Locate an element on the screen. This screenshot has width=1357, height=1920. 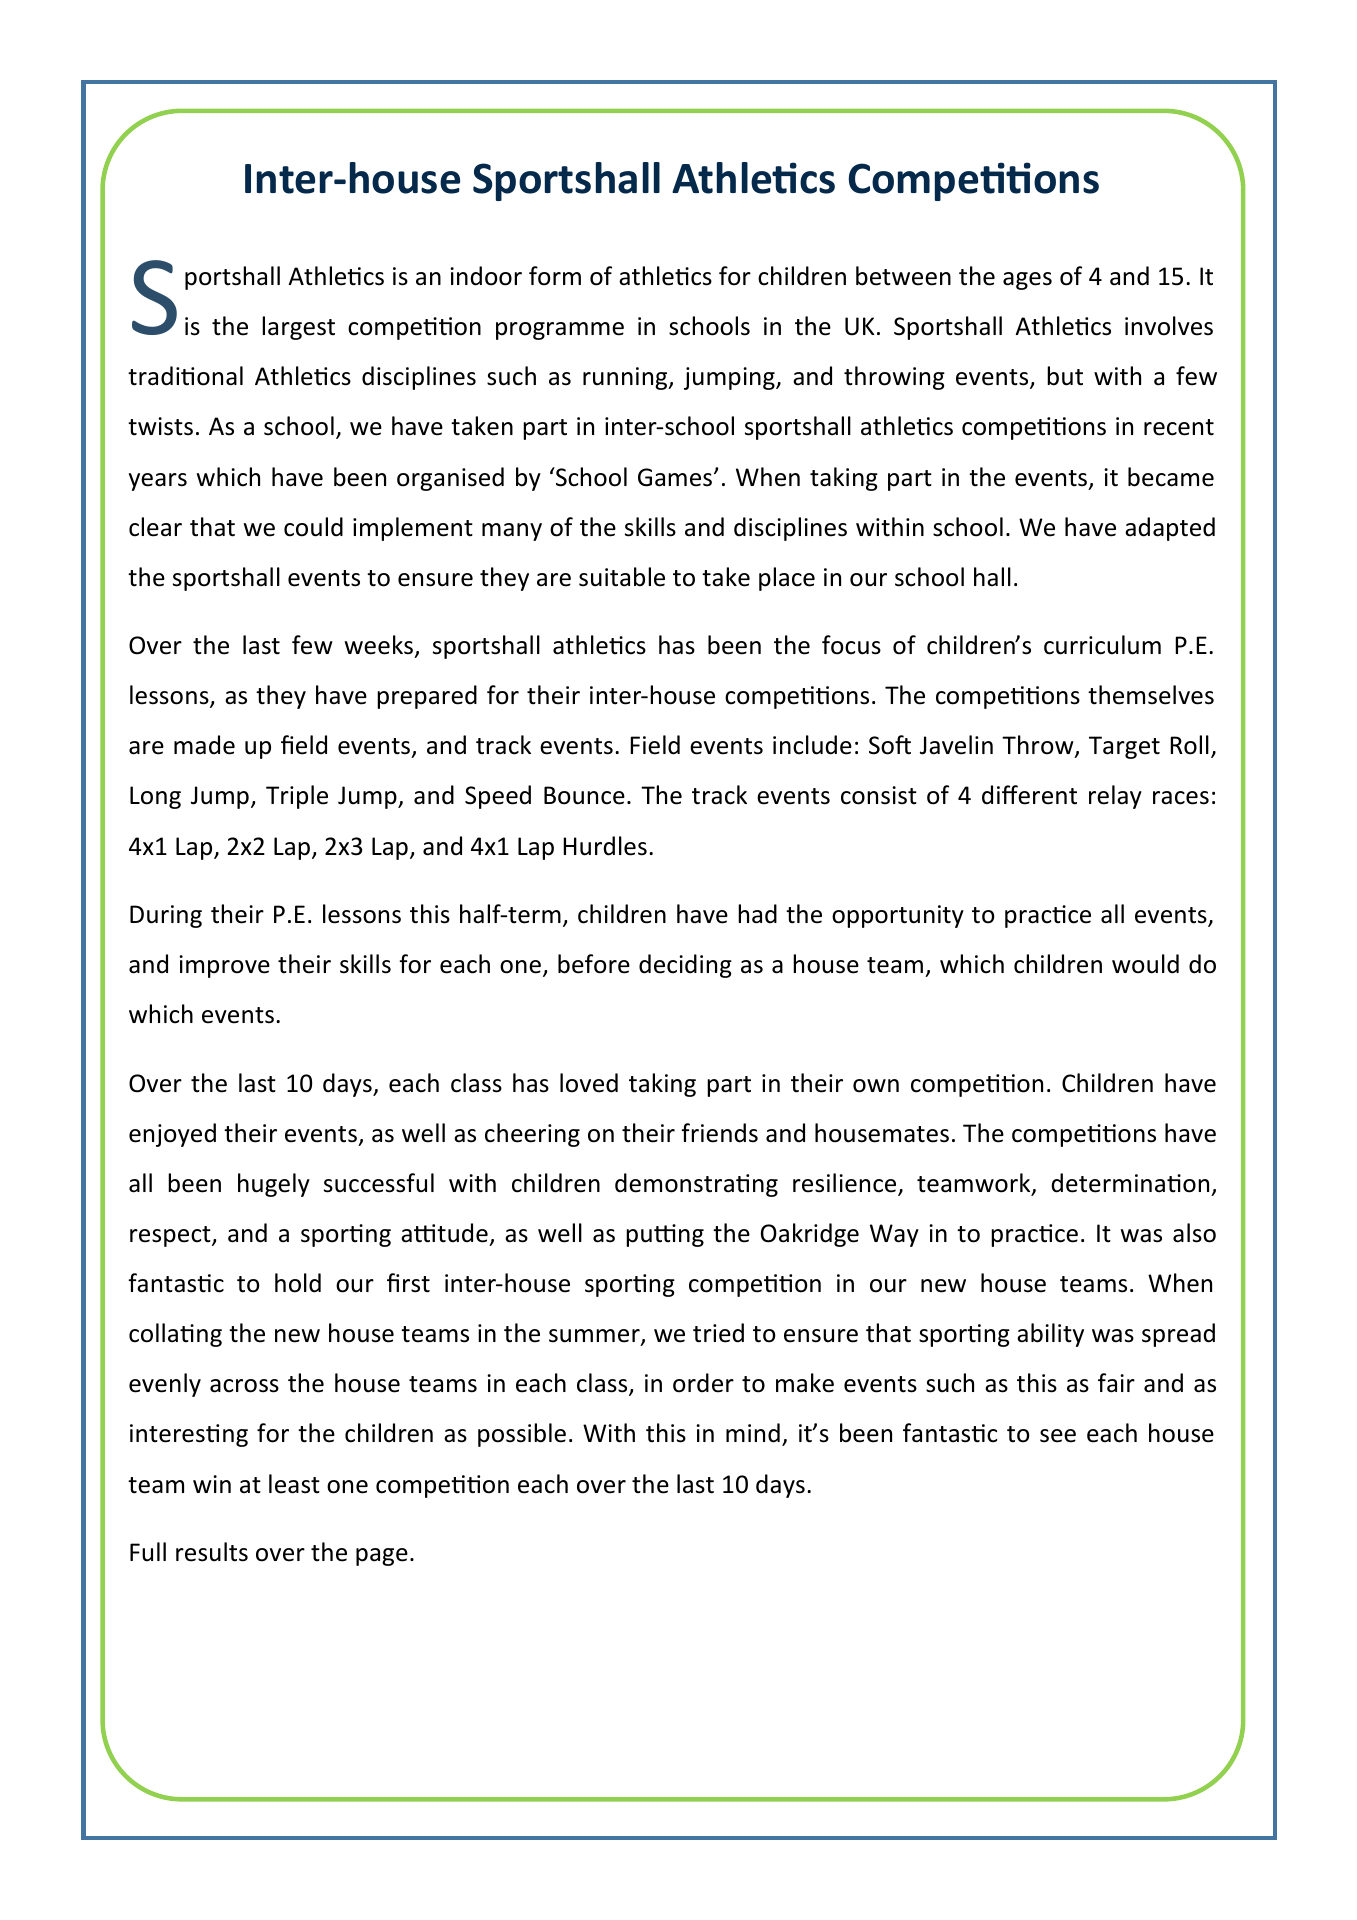
largest is located at coordinates (298, 328).
